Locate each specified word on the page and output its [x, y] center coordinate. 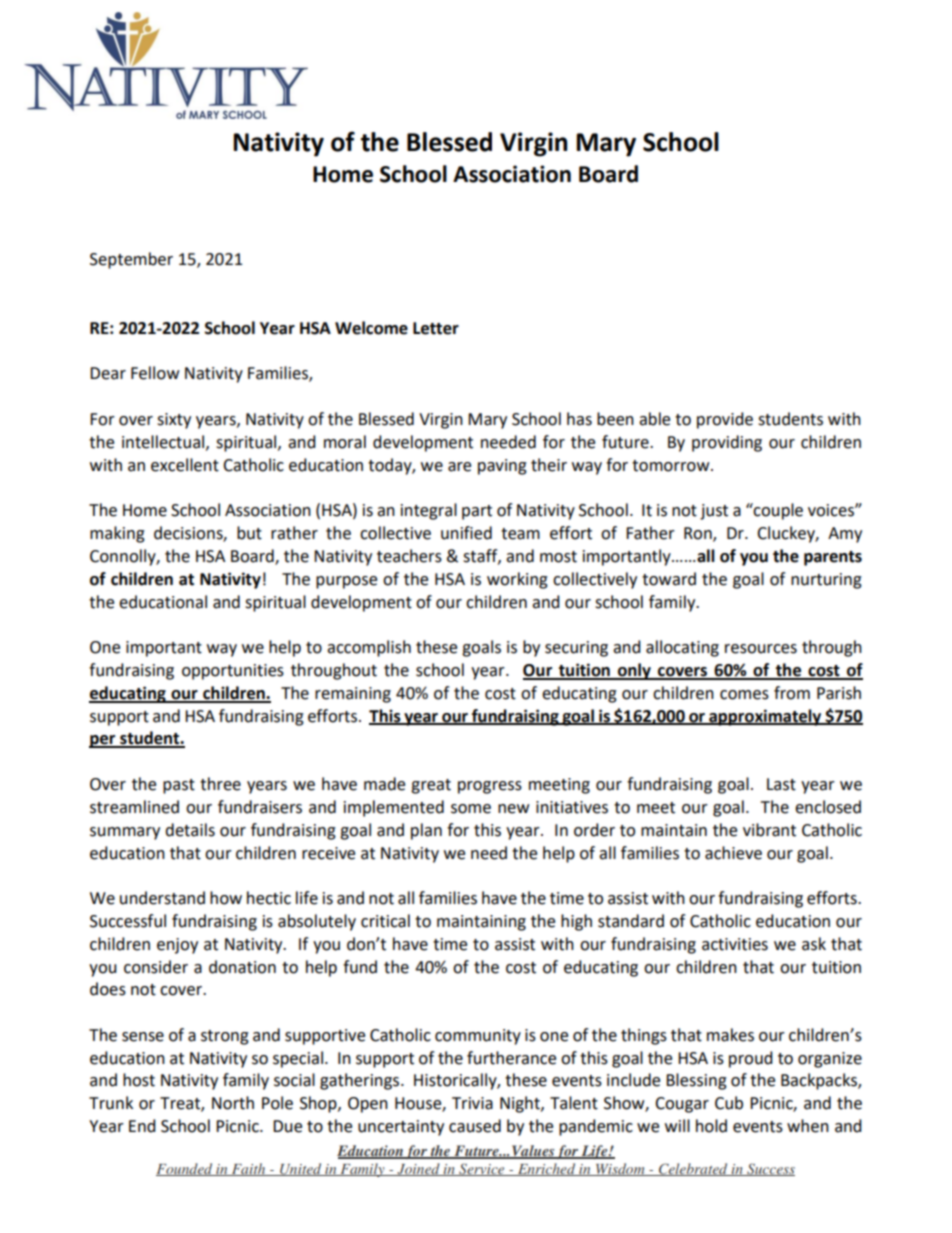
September [131, 260]
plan [426, 831]
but [249, 533]
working [517, 580]
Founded [185, 1169]
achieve [733, 853]
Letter [436, 328]
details [190, 830]
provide [725, 420]
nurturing [826, 581]
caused [475, 1126]
